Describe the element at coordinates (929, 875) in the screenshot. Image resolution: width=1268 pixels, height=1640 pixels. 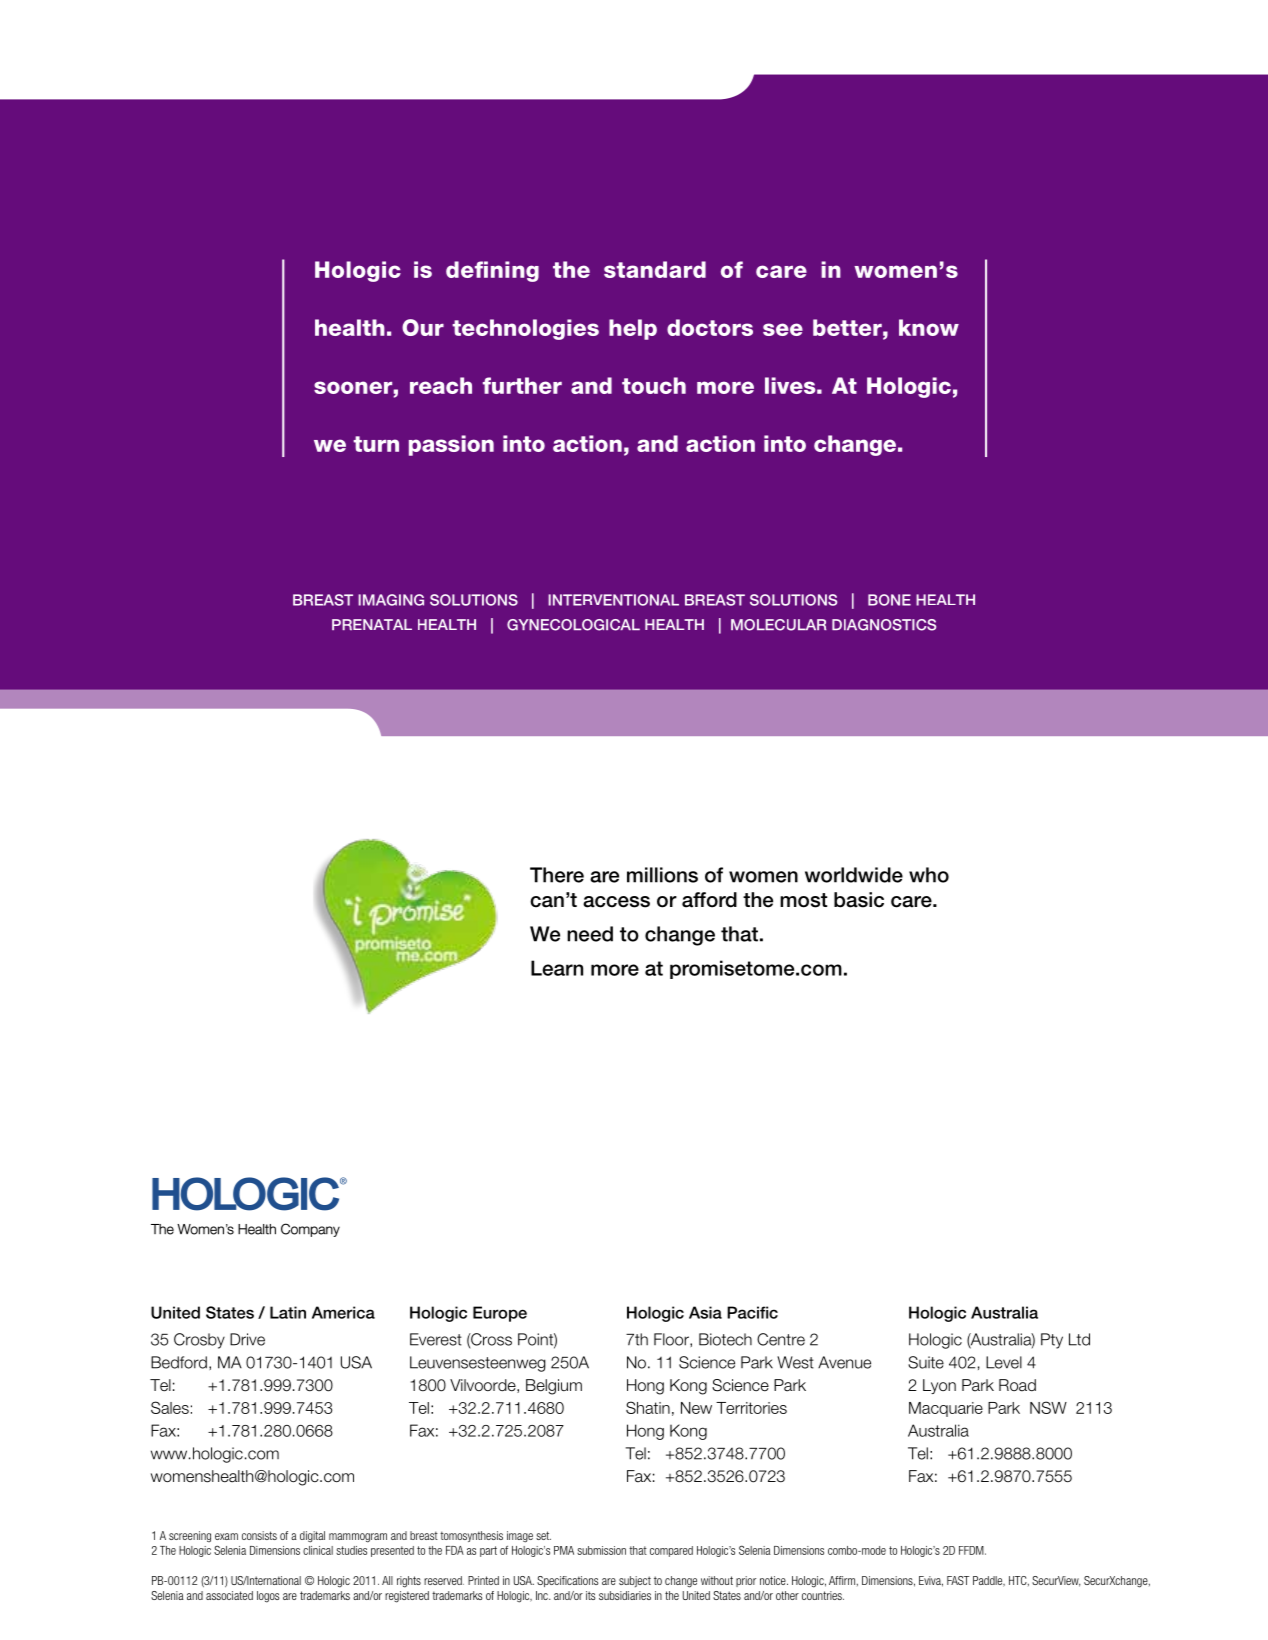
I see `who` at that location.
